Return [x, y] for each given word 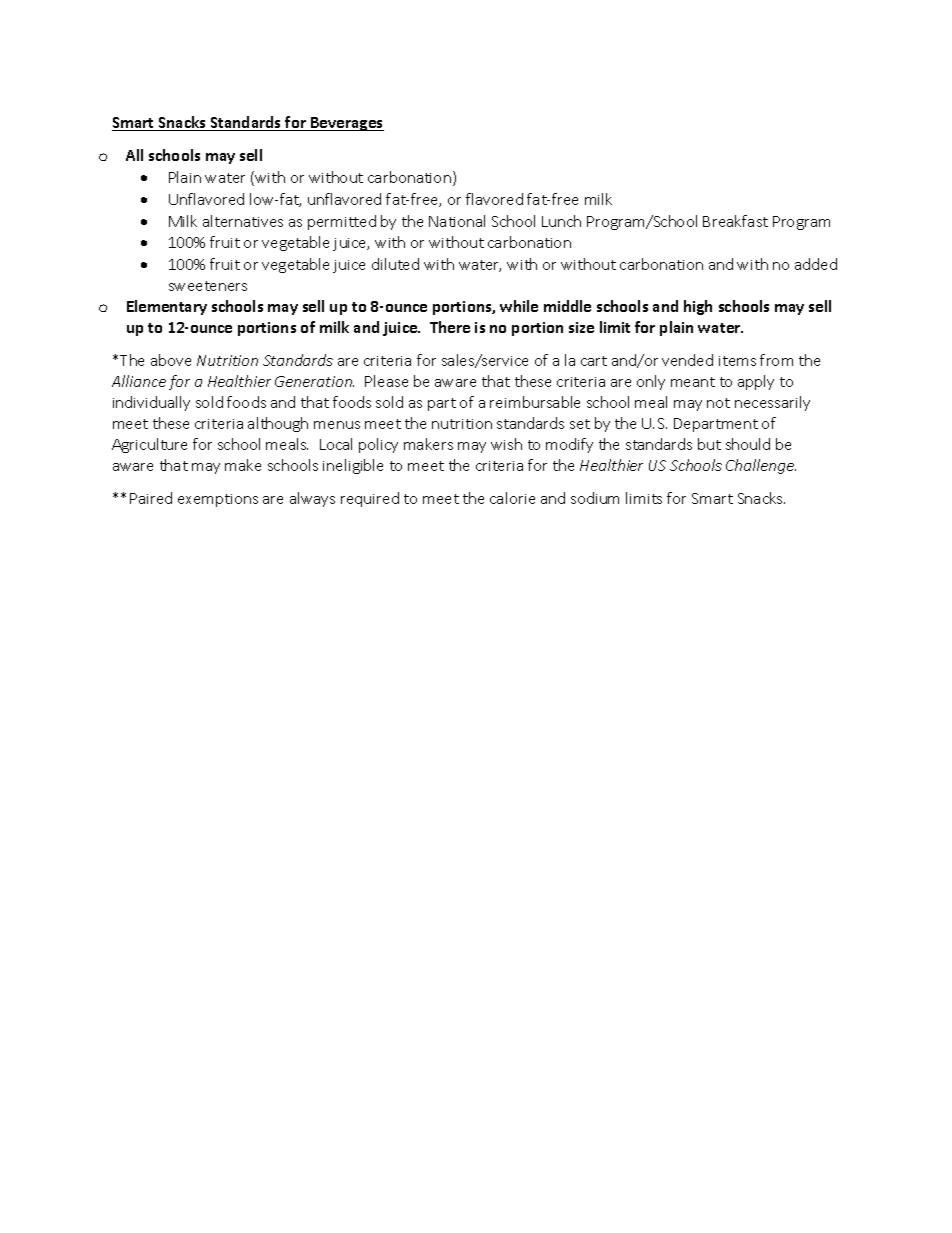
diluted [395, 264]
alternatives [243, 221]
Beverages [346, 124]
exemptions [218, 500]
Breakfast [735, 221]
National [457, 221]
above [171, 360]
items [737, 361]
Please [386, 381]
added [816, 264]
